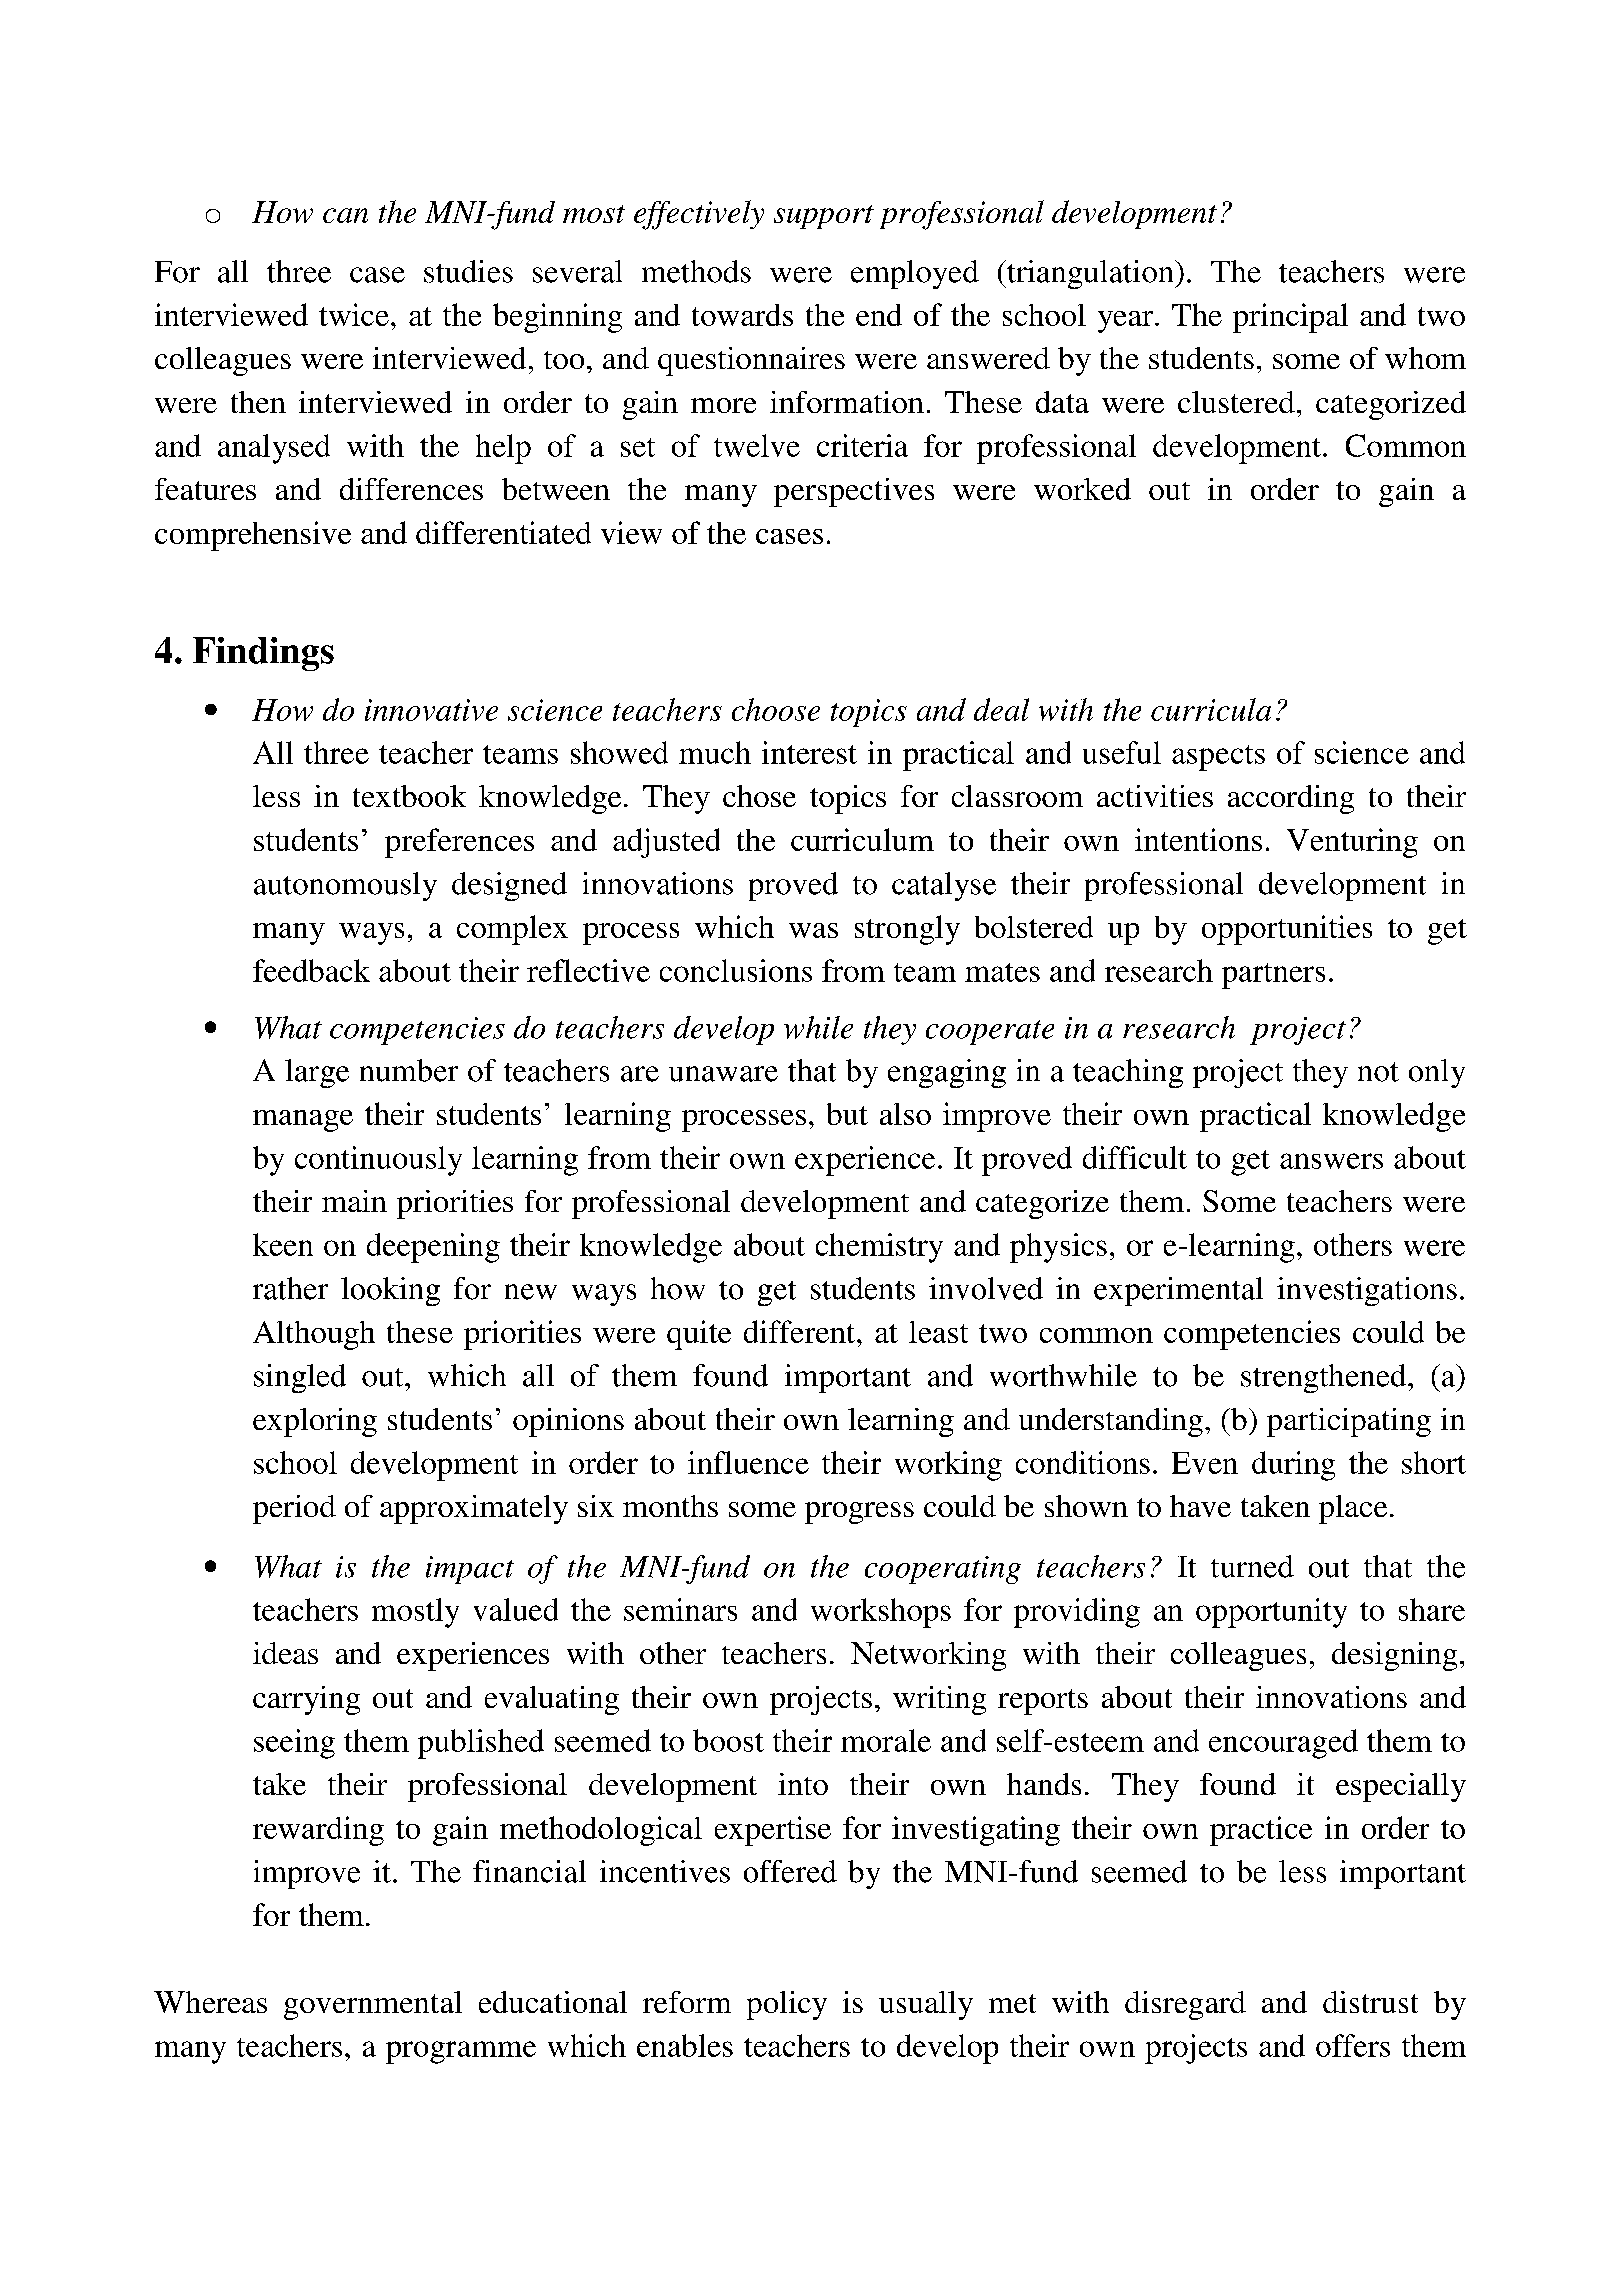  I want to click on governmental, so click(373, 2005).
